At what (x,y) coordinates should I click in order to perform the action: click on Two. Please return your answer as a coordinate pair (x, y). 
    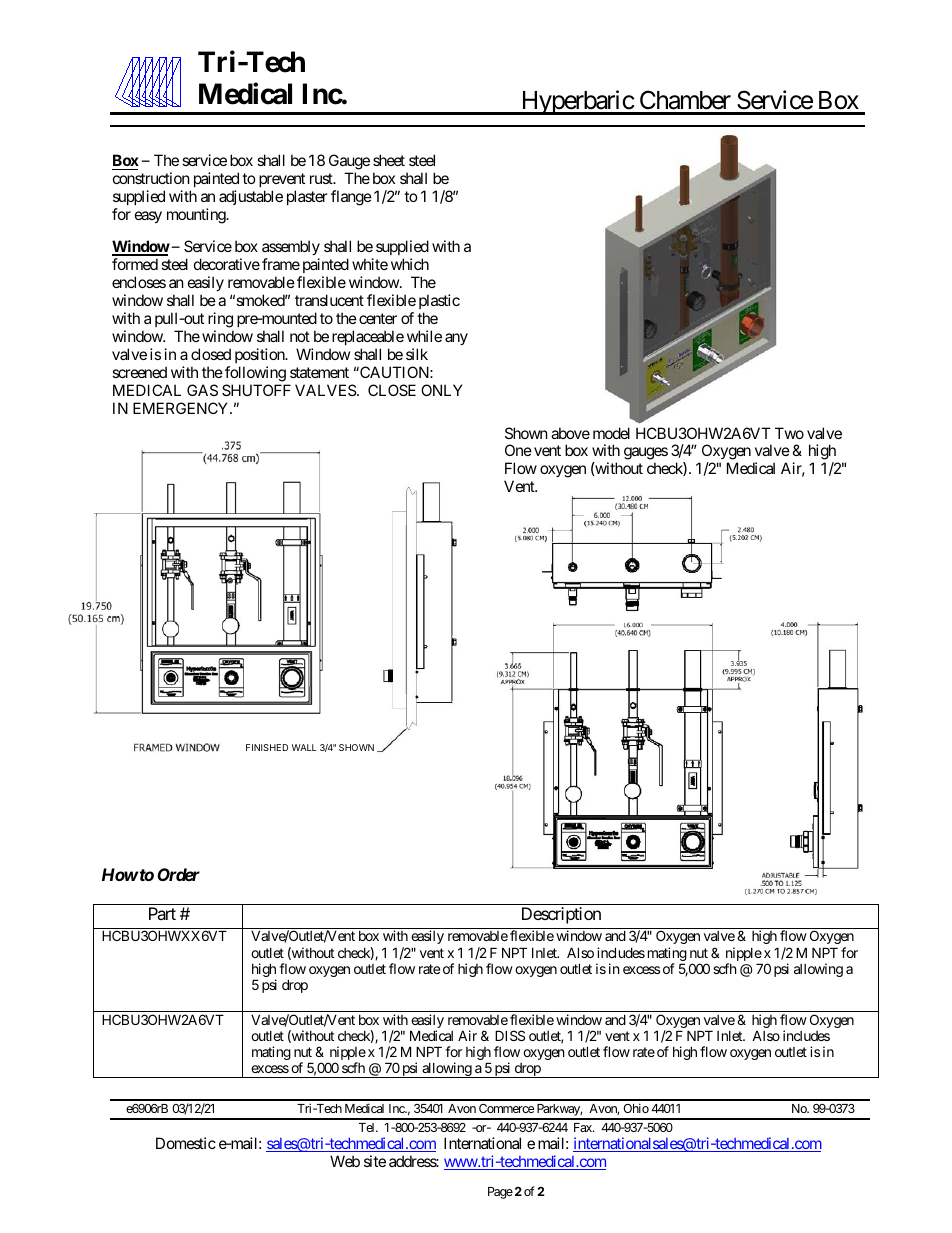
    Looking at the image, I should click on (789, 433).
